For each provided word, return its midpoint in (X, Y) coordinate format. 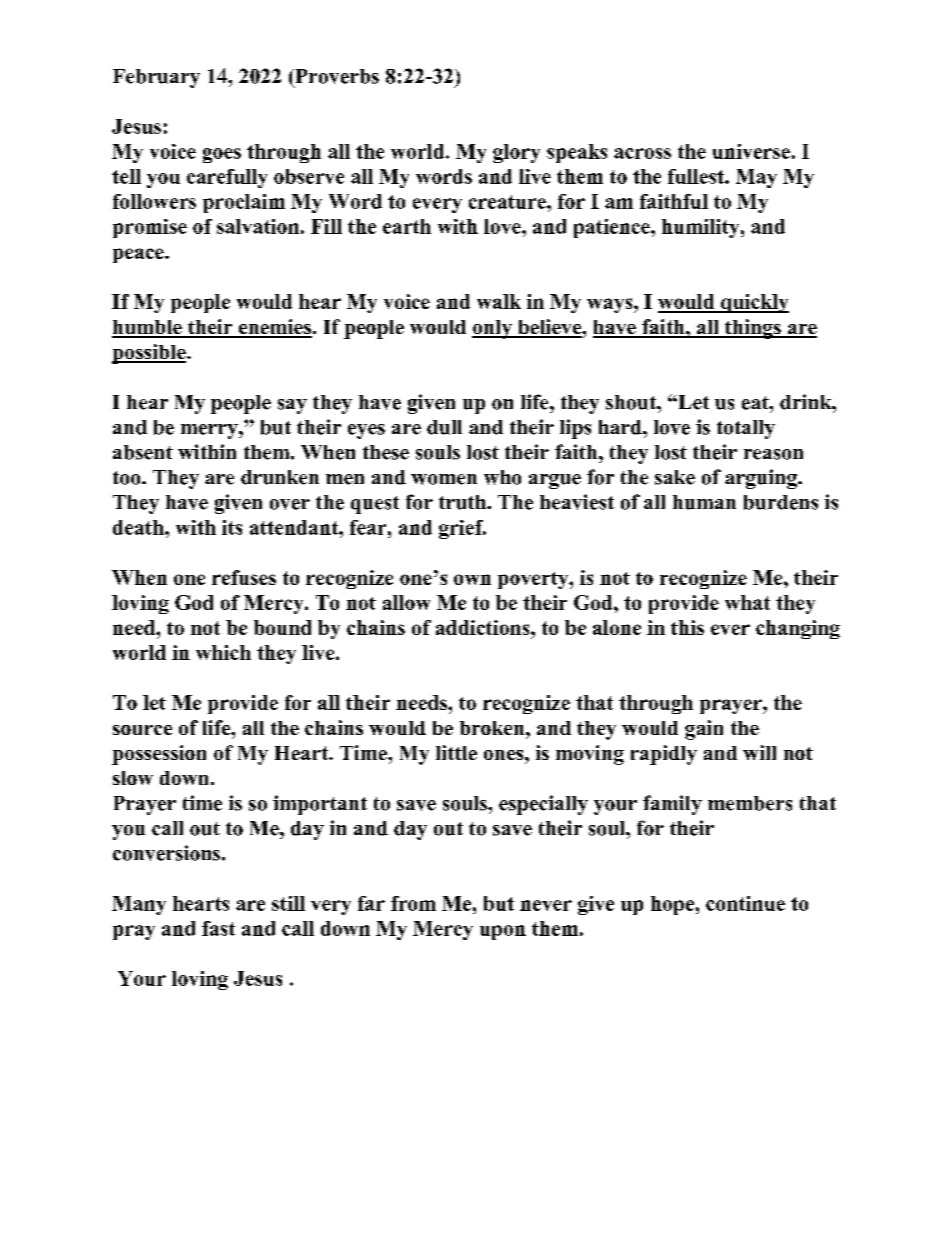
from (413, 903)
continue (745, 903)
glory (516, 153)
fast (218, 928)
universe (751, 151)
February (156, 78)
